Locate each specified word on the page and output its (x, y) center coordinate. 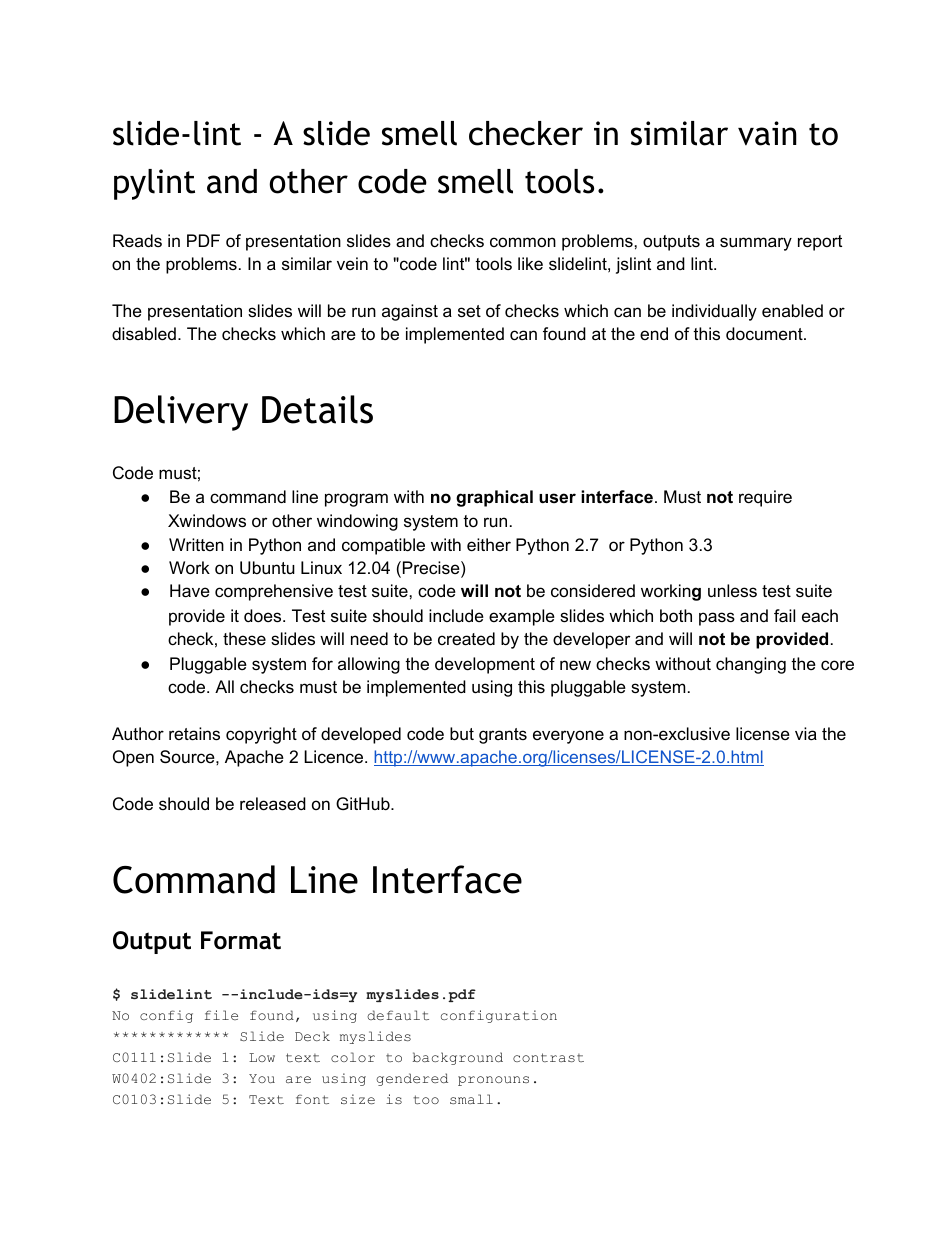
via (806, 733)
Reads (137, 241)
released (273, 804)
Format (241, 940)
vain (767, 133)
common (523, 242)
